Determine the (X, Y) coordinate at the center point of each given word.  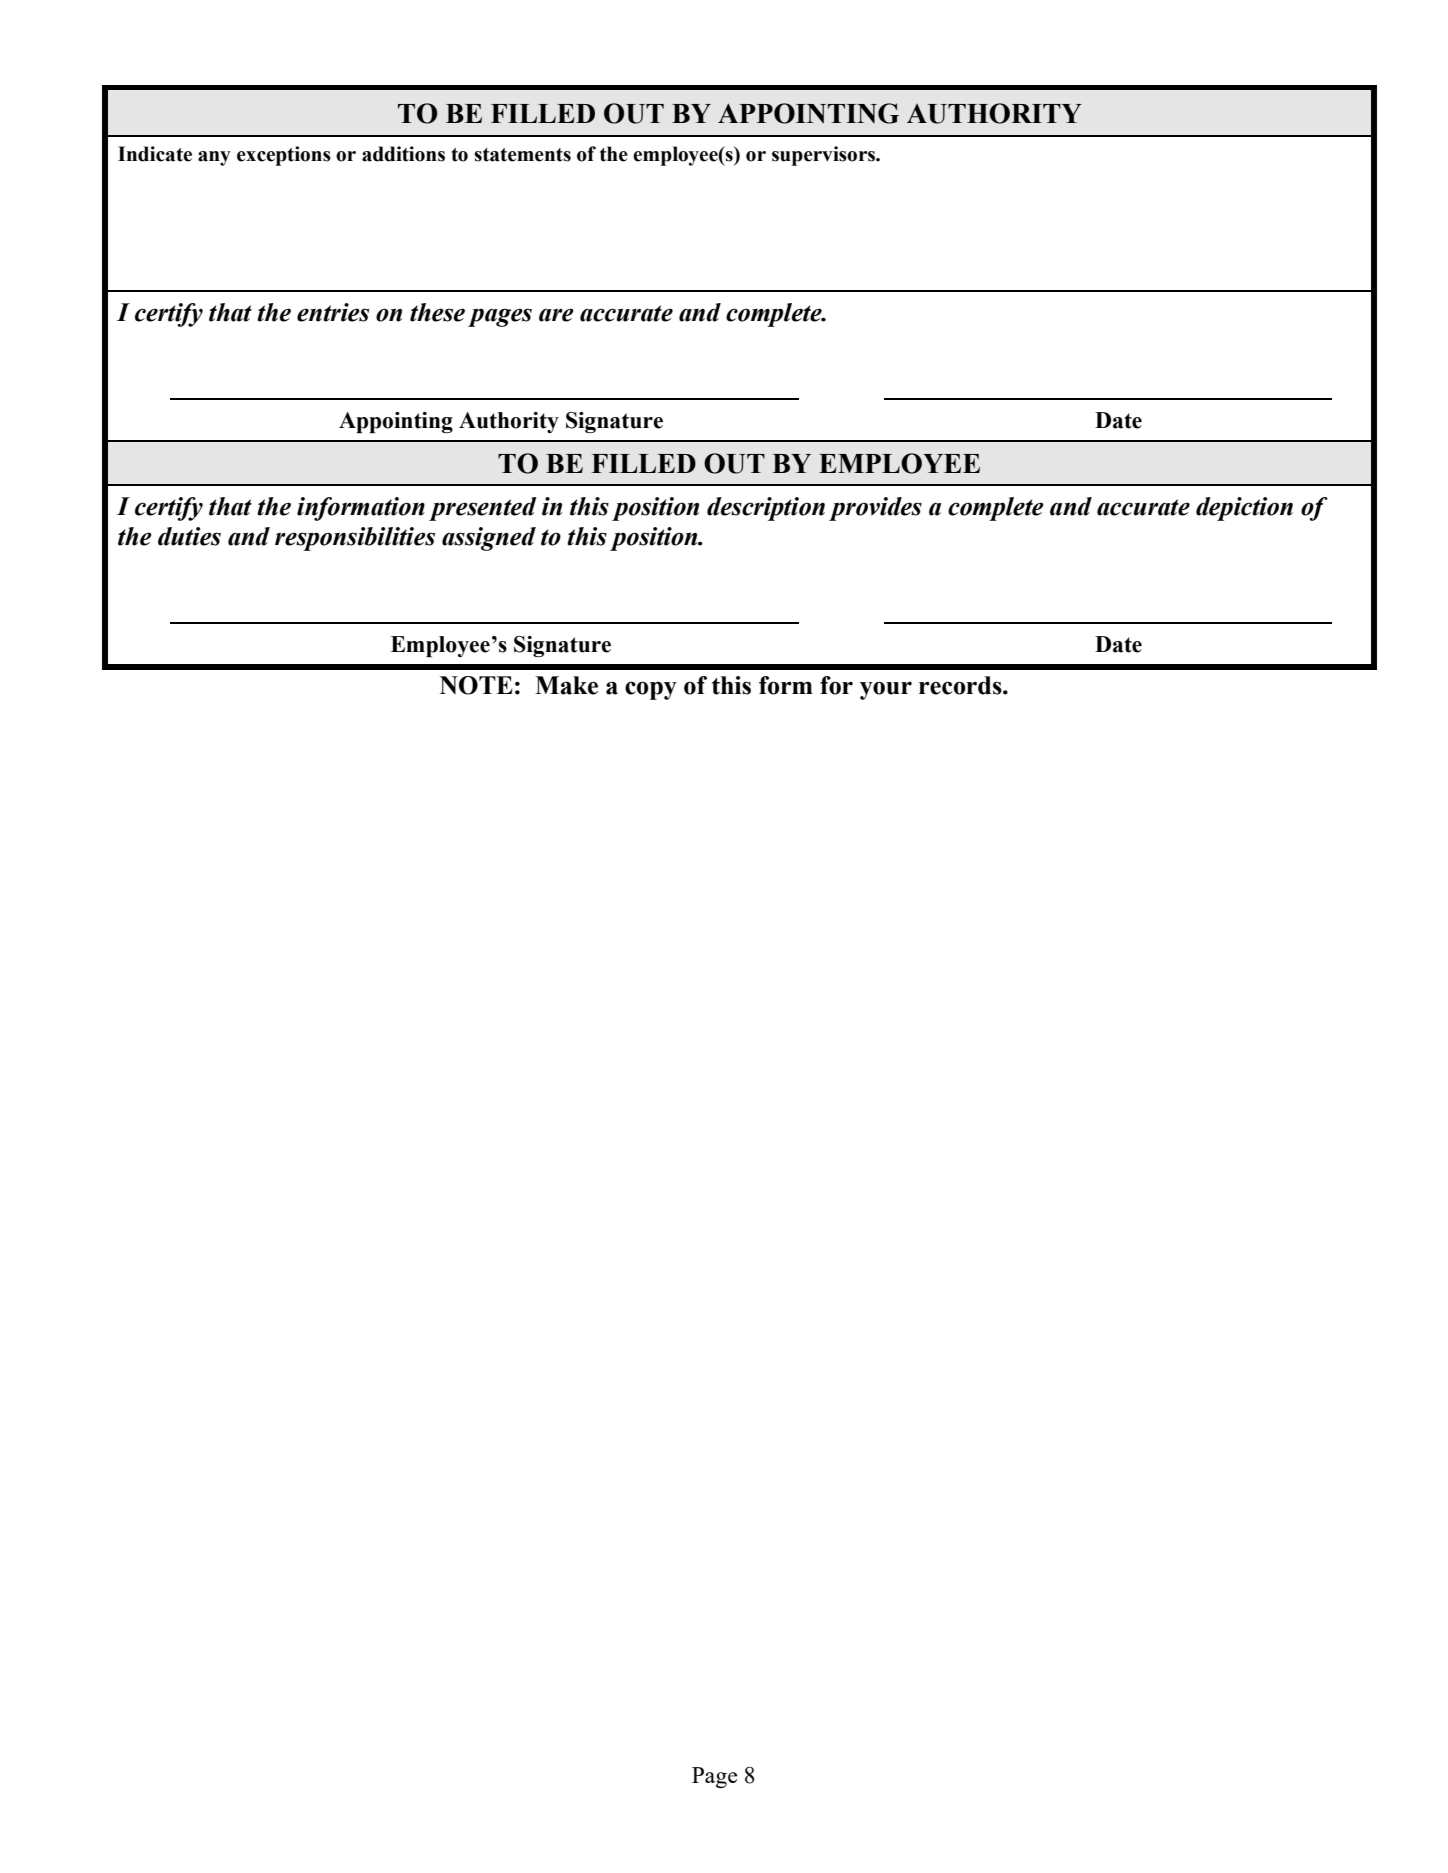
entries (333, 312)
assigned (489, 539)
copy (651, 690)
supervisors (824, 156)
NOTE (476, 685)
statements (522, 155)
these (437, 312)
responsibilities (355, 539)
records (961, 685)
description (766, 509)
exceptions (284, 156)
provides (875, 509)
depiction (1244, 509)
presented (483, 509)
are (556, 315)
